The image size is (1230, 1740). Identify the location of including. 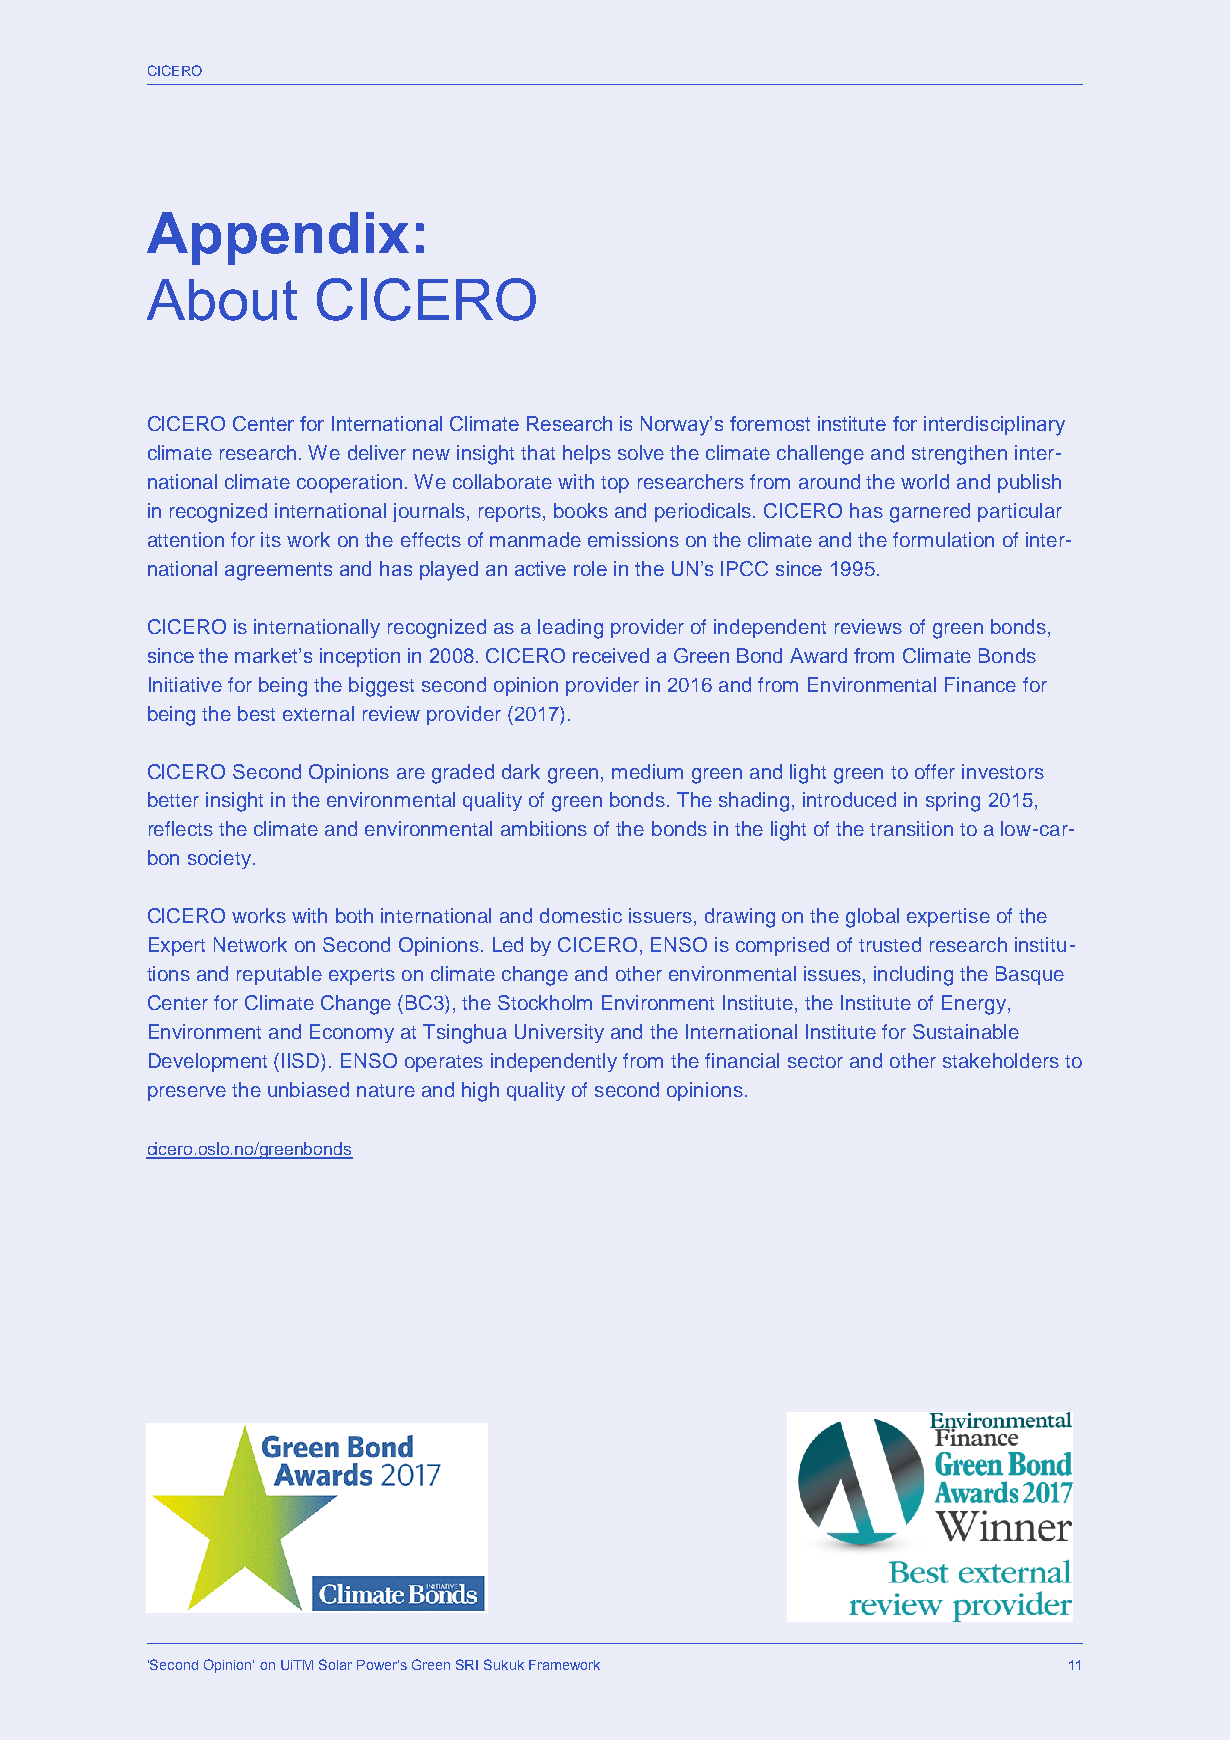
(913, 976).
